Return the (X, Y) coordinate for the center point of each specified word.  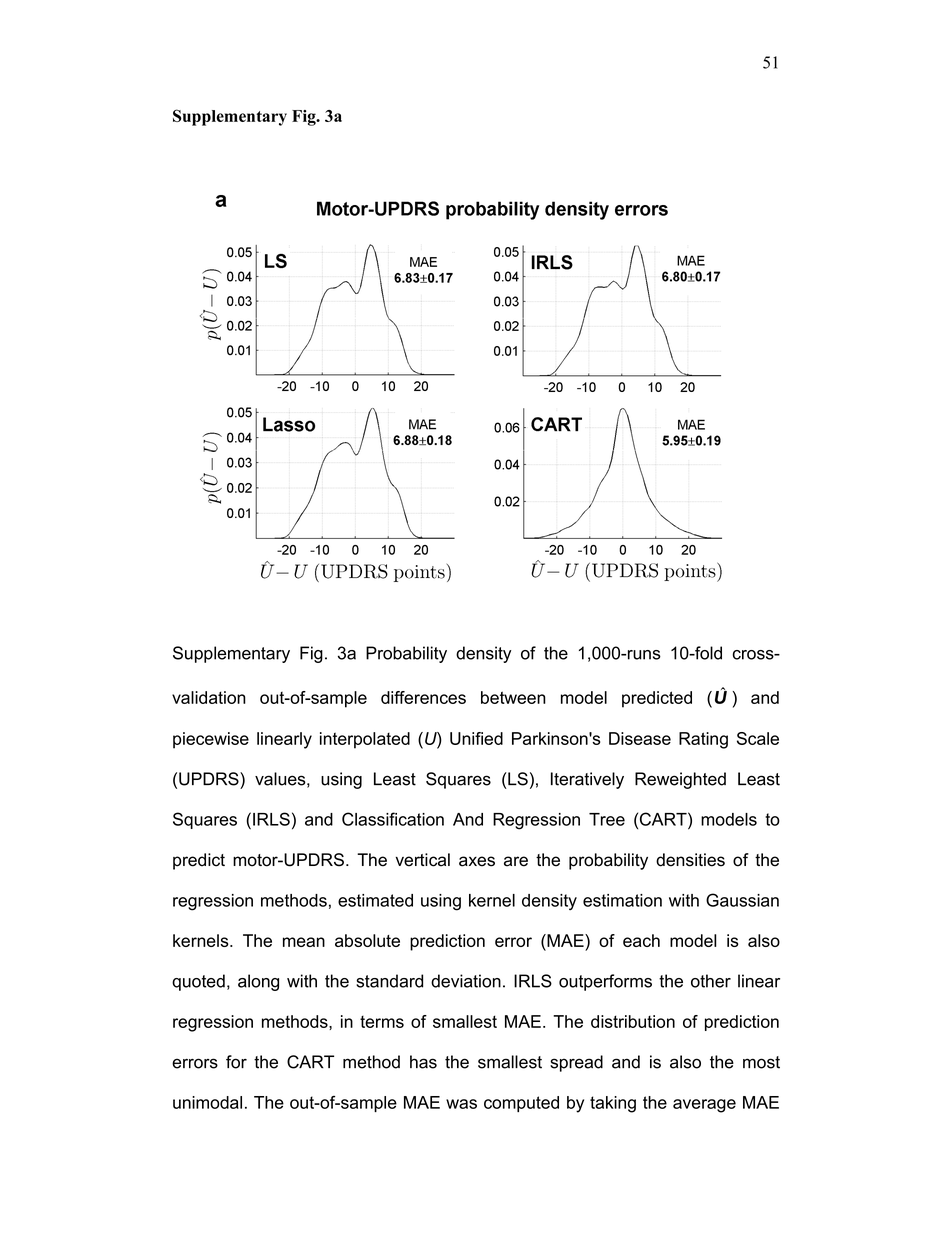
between (513, 697)
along (258, 982)
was (461, 1104)
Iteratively (587, 780)
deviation (466, 981)
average (704, 1106)
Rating (703, 740)
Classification (393, 819)
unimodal (207, 1102)
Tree (607, 819)
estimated (375, 900)
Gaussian (742, 900)
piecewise (211, 740)
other (711, 981)
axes (477, 861)
